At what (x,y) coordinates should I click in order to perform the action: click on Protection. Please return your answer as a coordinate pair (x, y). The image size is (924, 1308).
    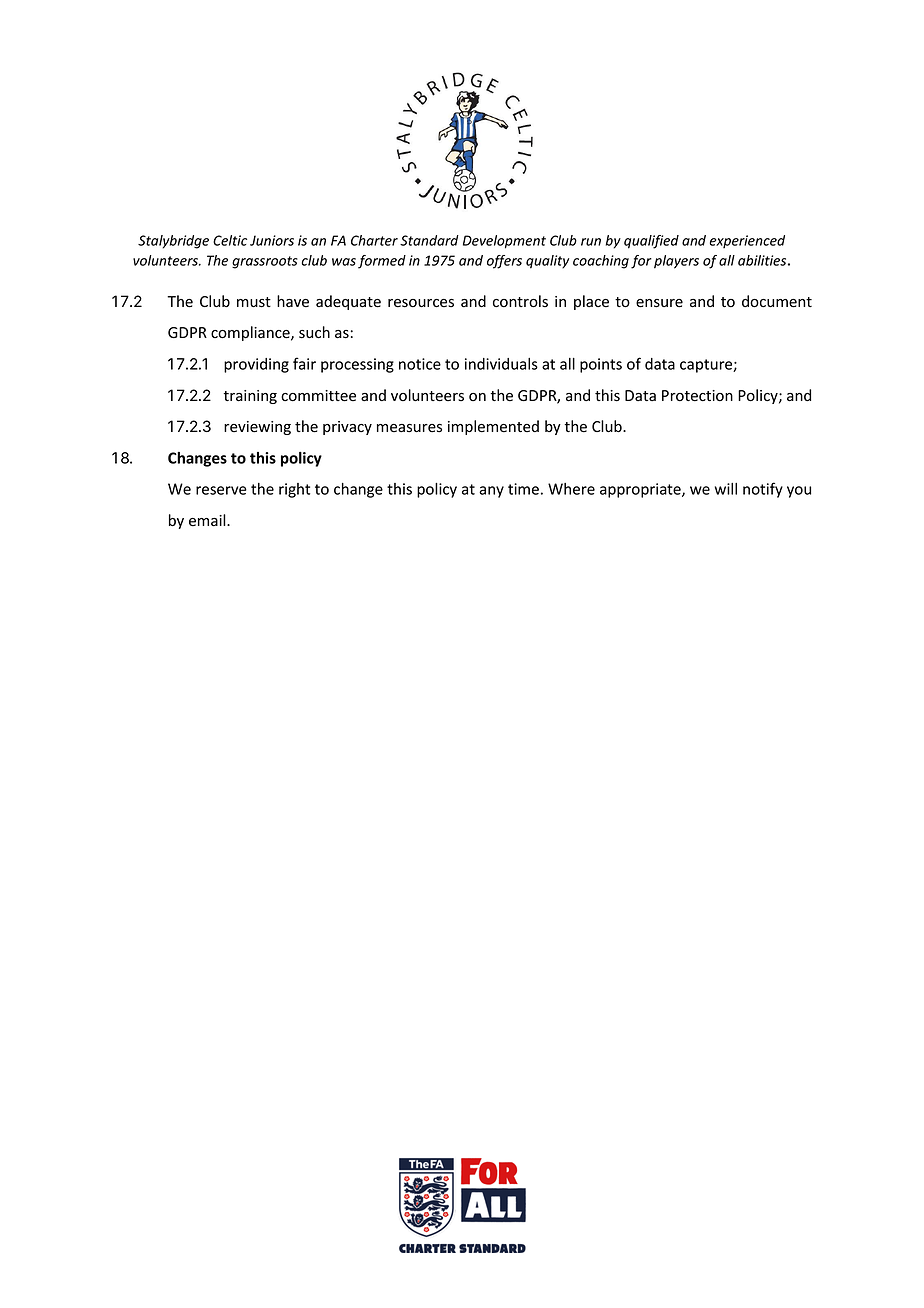
    Looking at the image, I should click on (697, 396).
